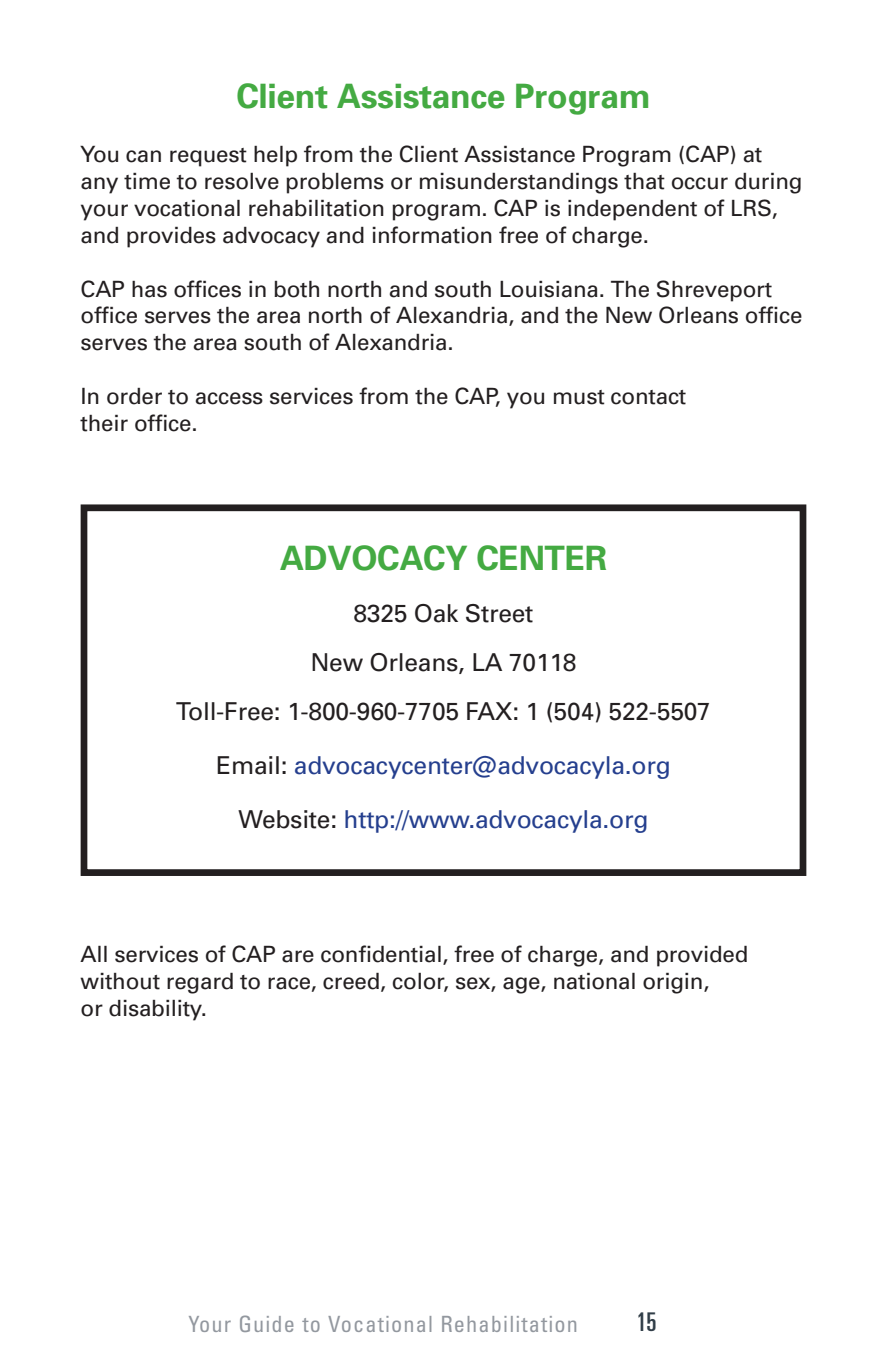 The image size is (887, 1372). I want to click on Oak, so click(436, 613).
